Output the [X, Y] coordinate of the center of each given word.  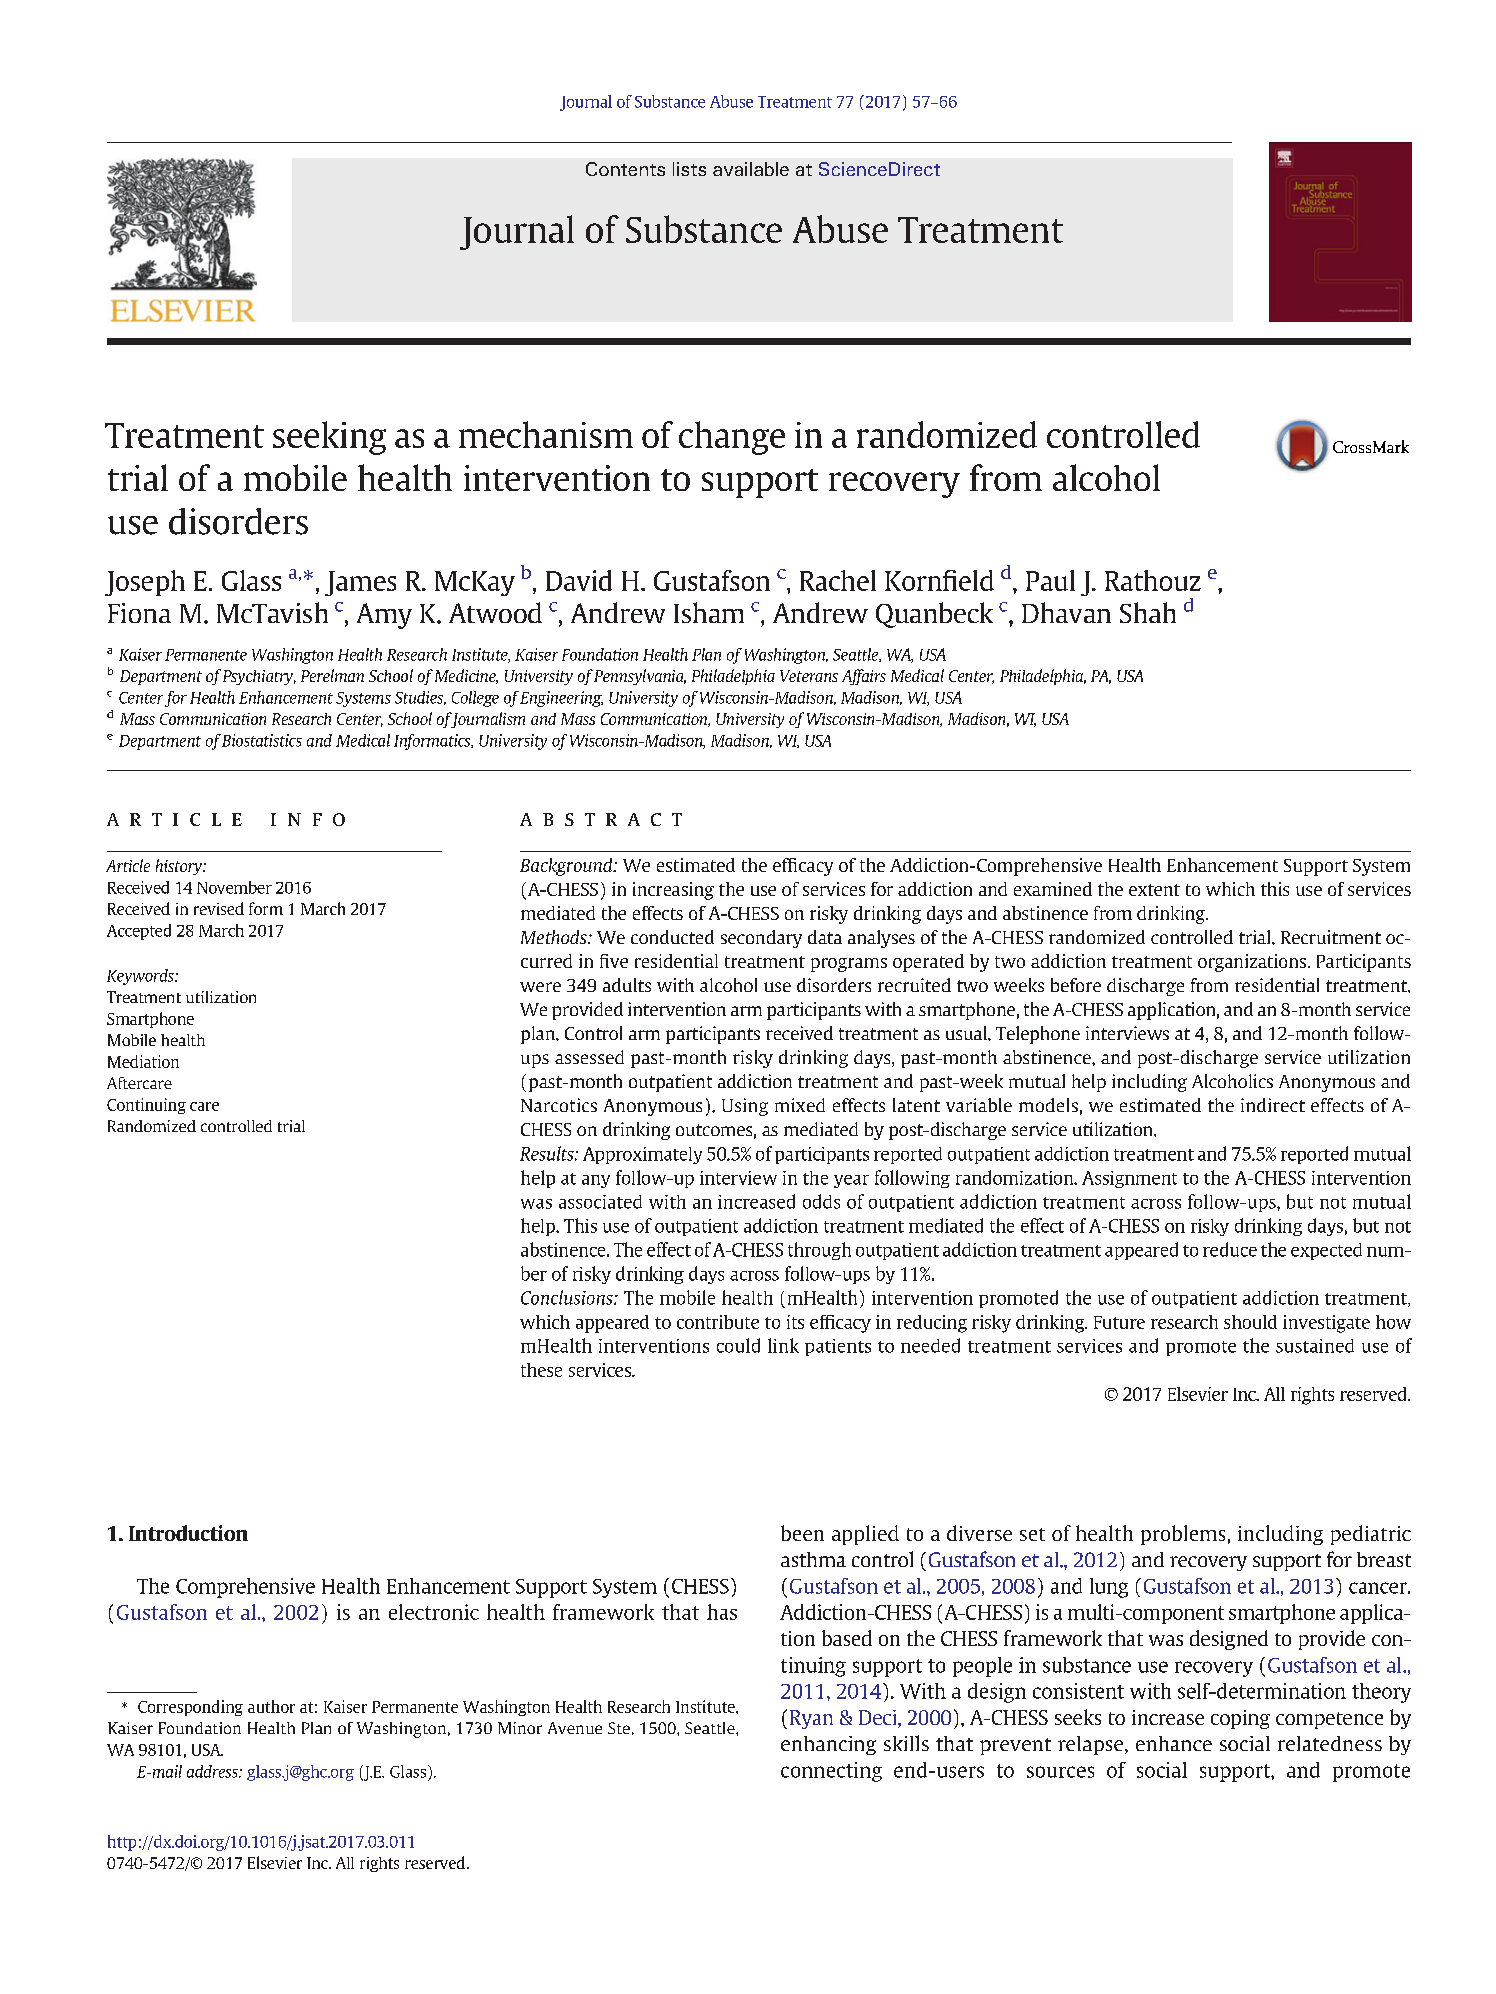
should [1250, 1322]
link [783, 1345]
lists [689, 169]
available [751, 169]
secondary [761, 939]
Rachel [838, 580]
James [360, 583]
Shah [1148, 612]
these [541, 1370]
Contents [625, 169]
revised [219, 908]
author [271, 1706]
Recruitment [1331, 937]
